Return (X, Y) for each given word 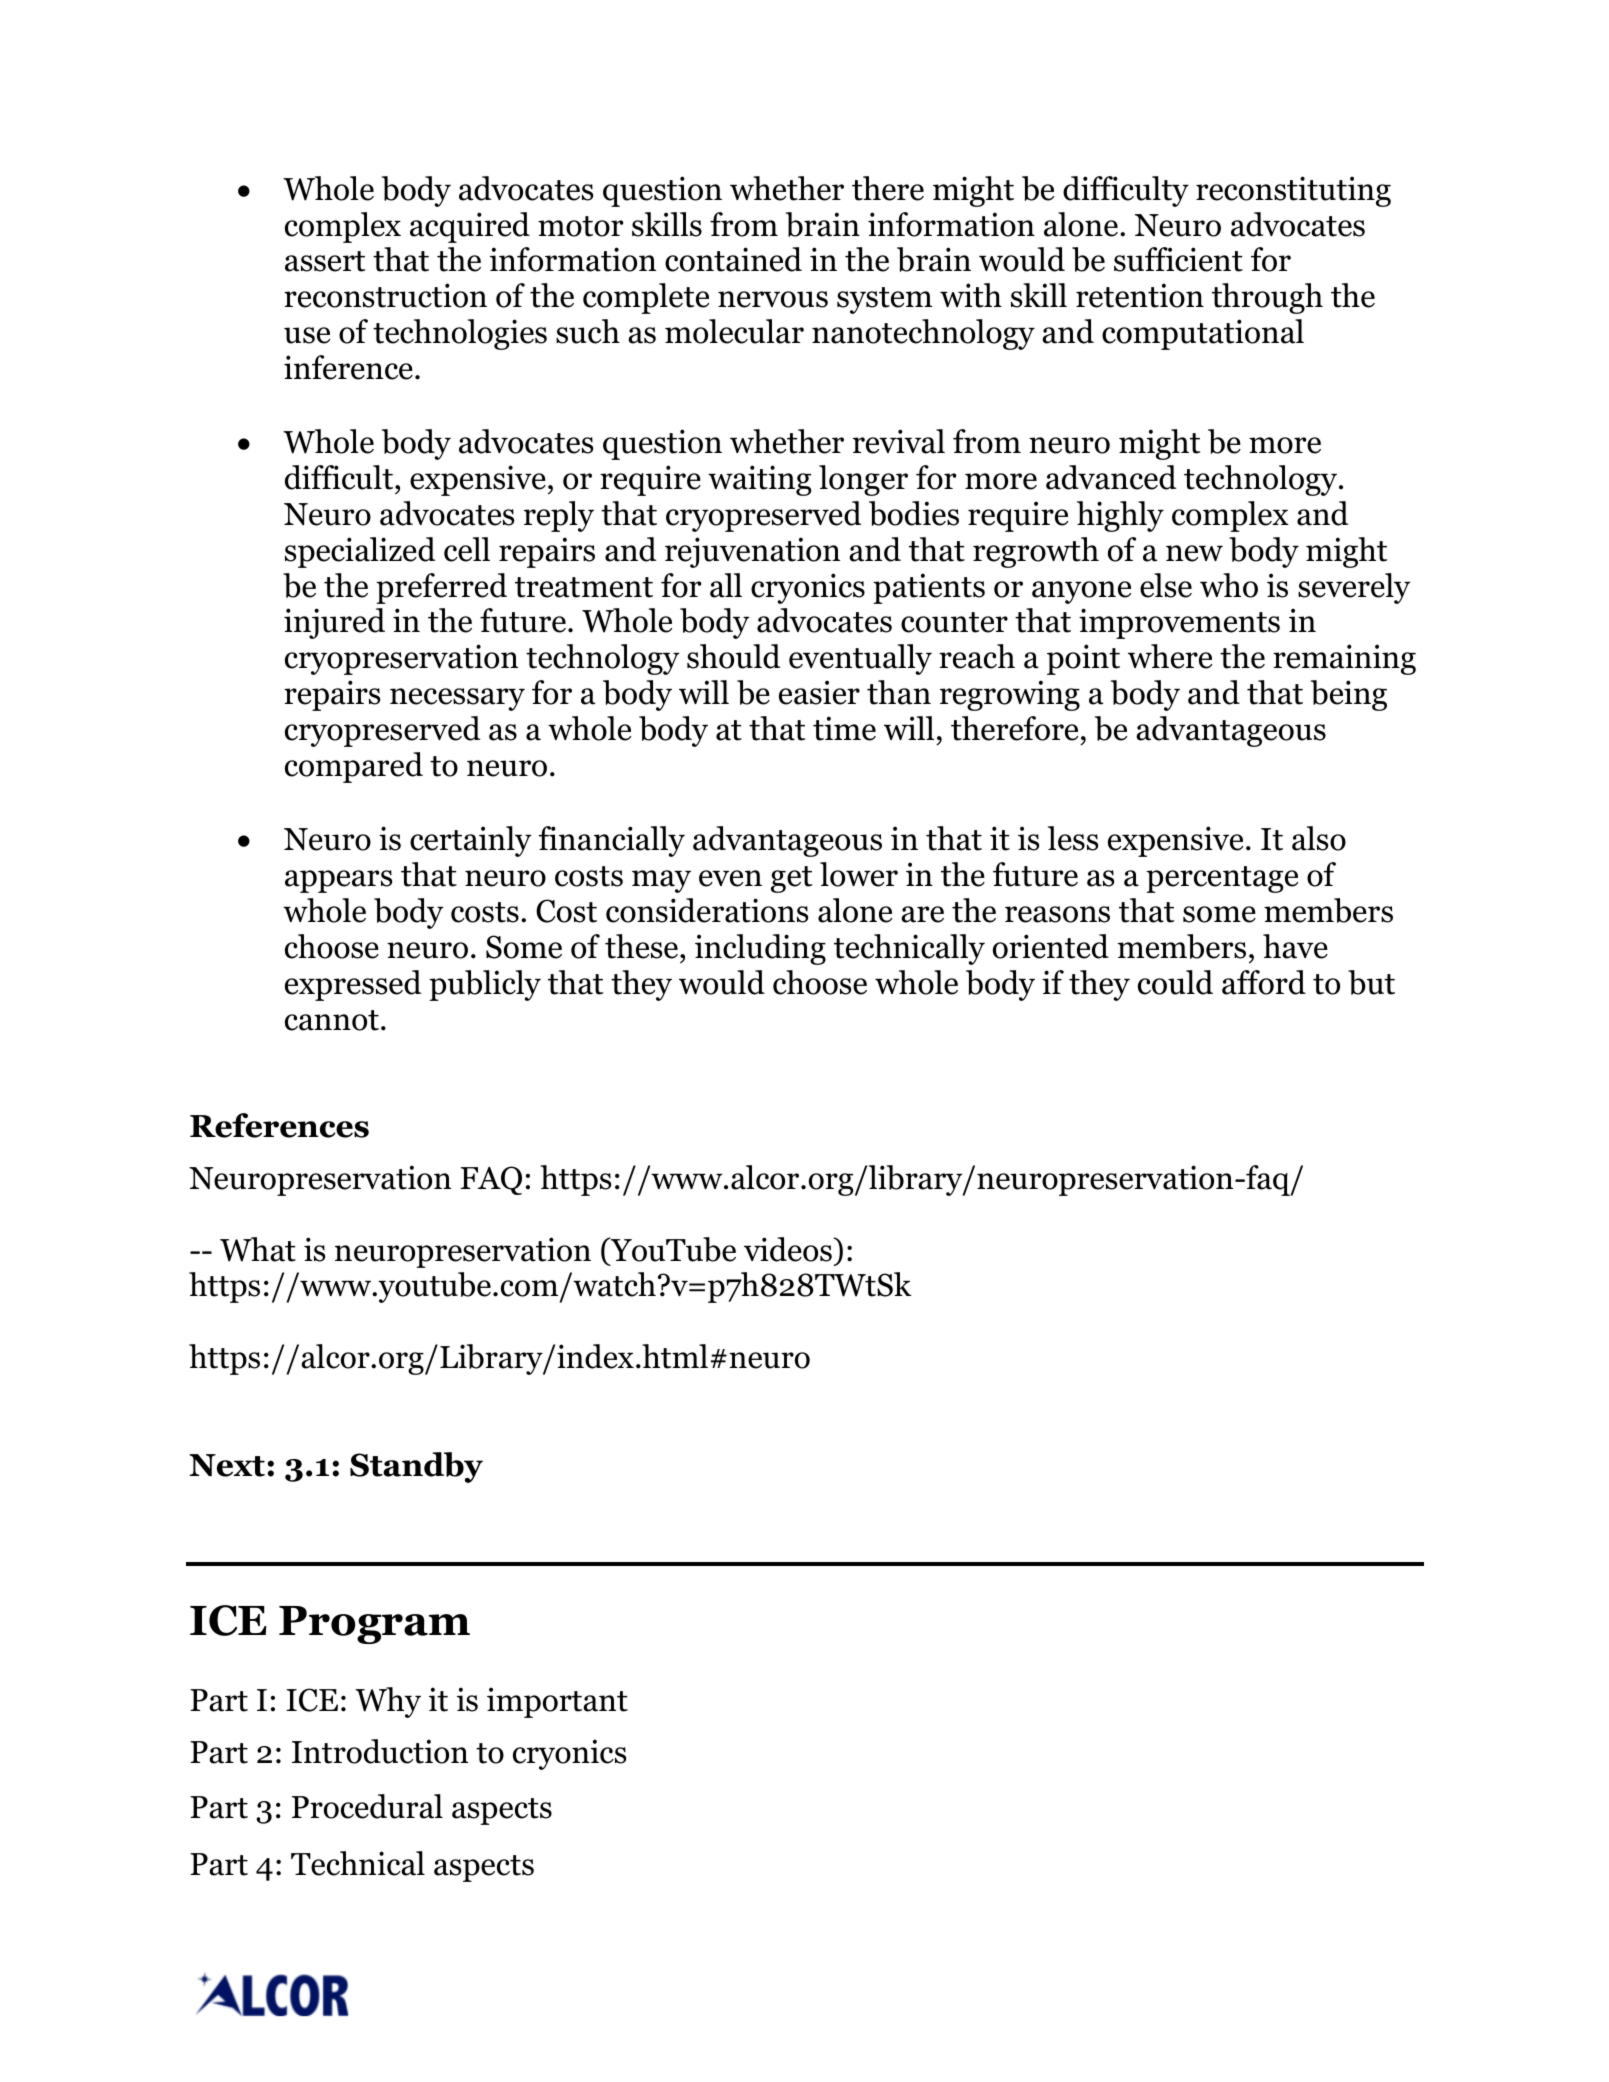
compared (354, 767)
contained (733, 259)
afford (1264, 982)
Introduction (380, 1751)
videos (788, 1249)
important (557, 1702)
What (258, 1249)
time (844, 728)
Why (388, 1702)
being (1349, 695)
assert (325, 261)
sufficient (1178, 259)
